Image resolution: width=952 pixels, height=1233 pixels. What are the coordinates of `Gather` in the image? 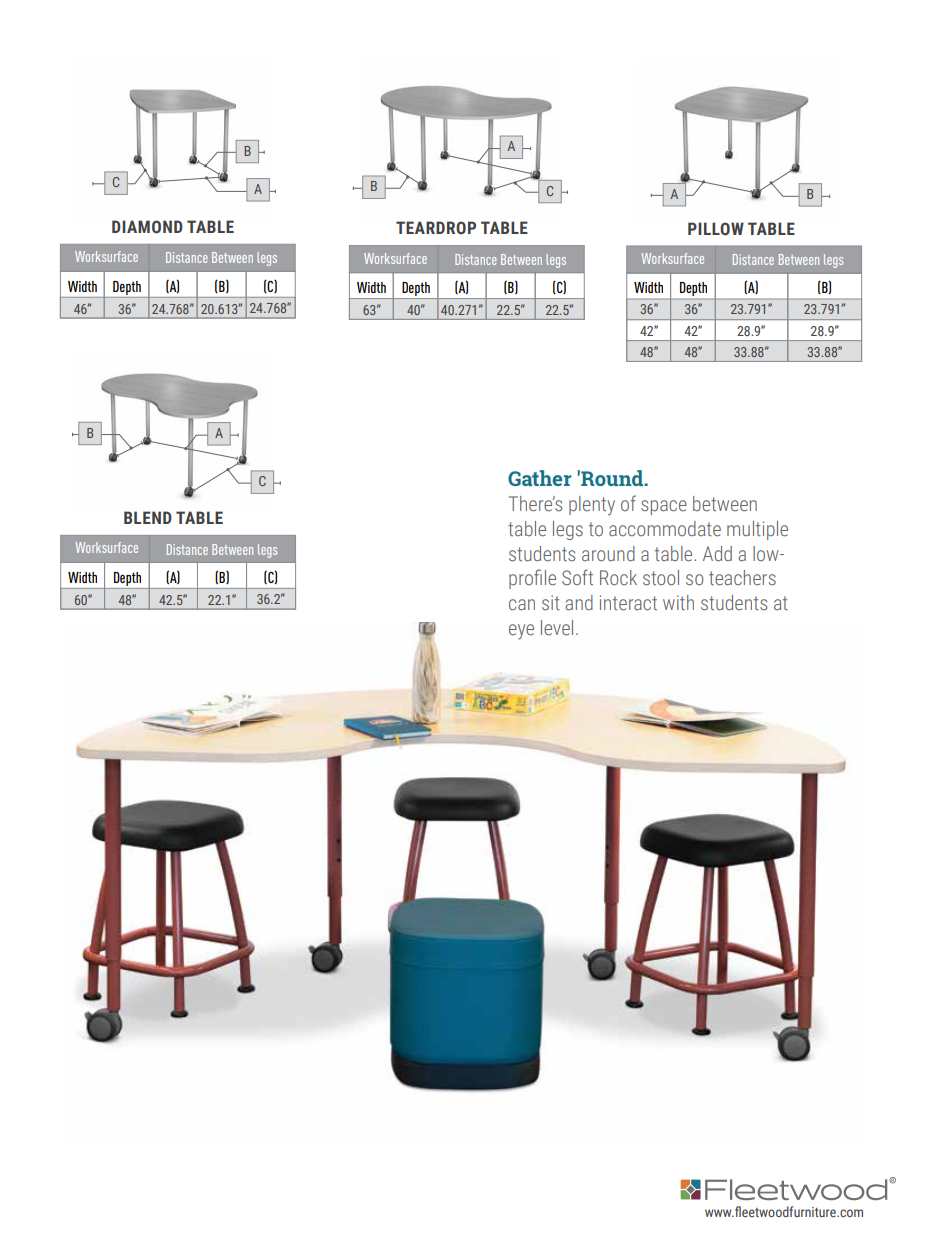 It's located at (539, 478).
